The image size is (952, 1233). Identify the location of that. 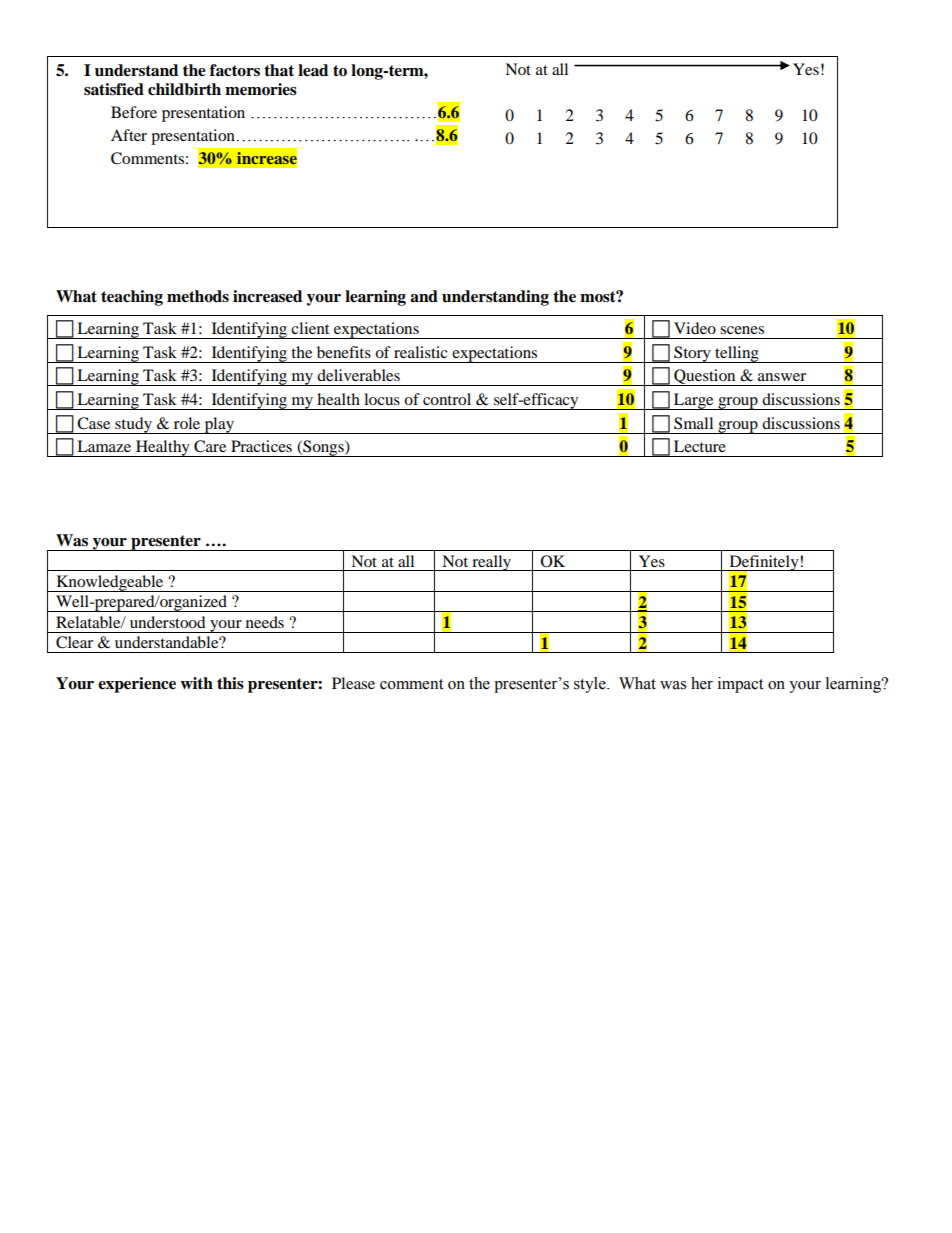
(279, 70).
